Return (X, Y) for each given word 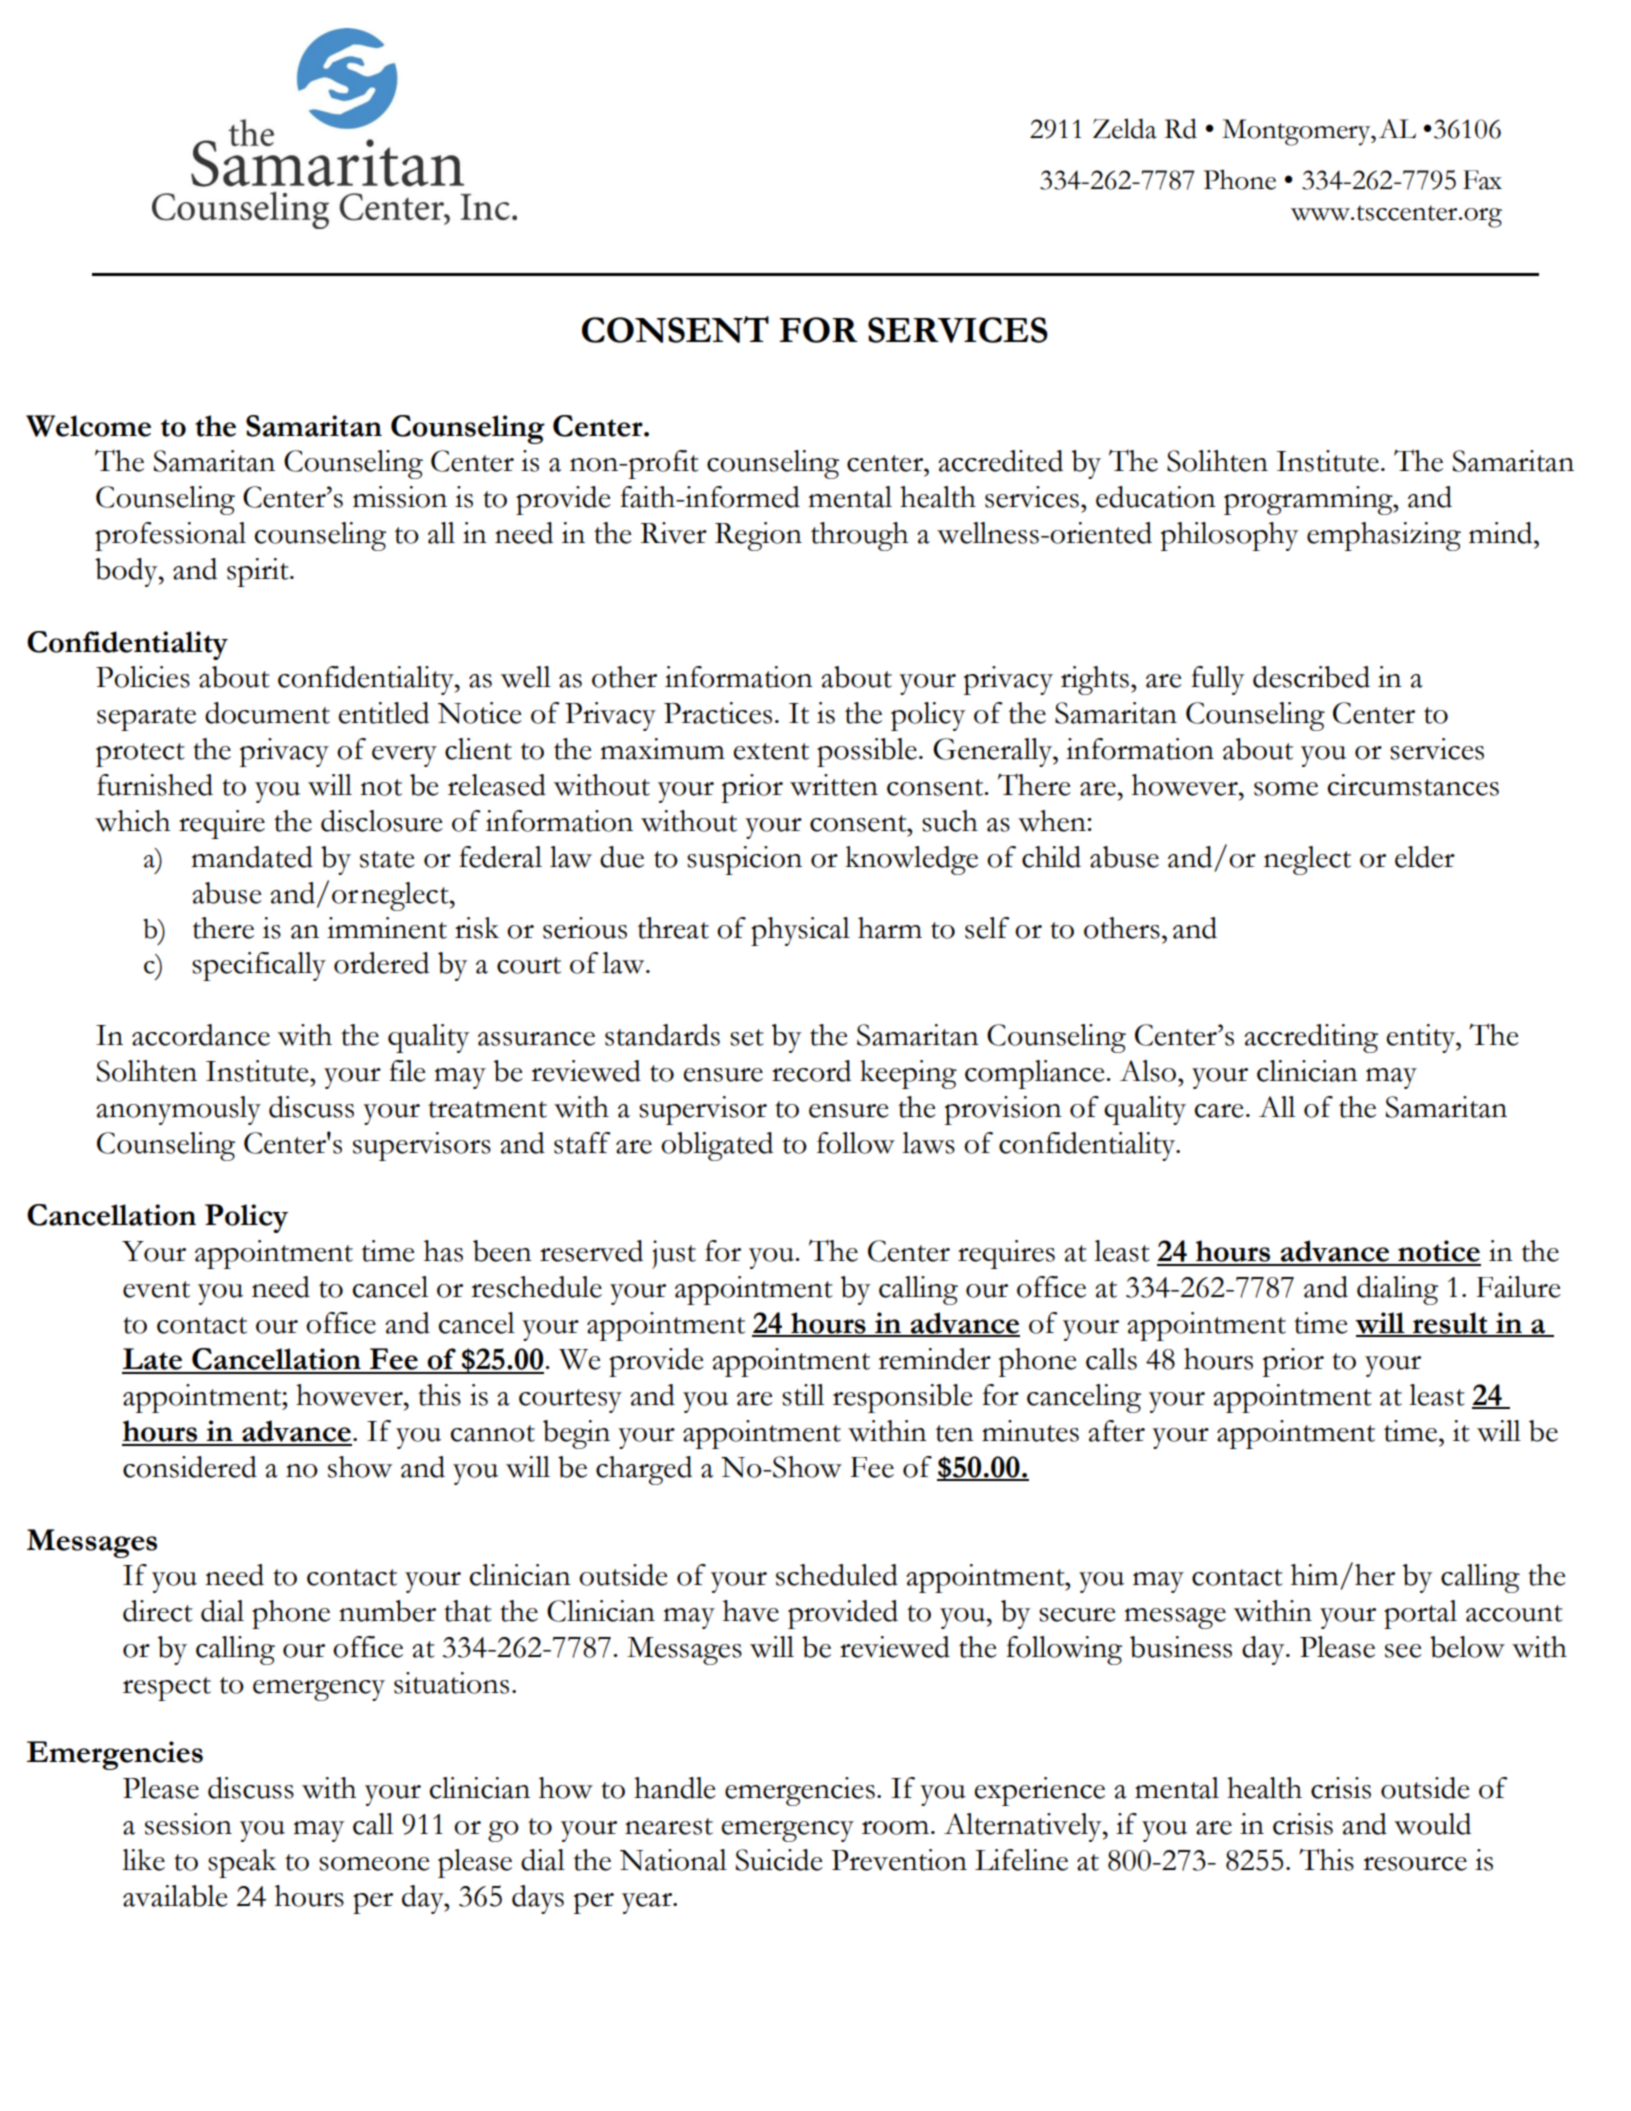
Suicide (779, 1860)
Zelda (1125, 128)
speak (242, 1863)
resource (1415, 1864)
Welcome (88, 426)
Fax (1482, 180)
